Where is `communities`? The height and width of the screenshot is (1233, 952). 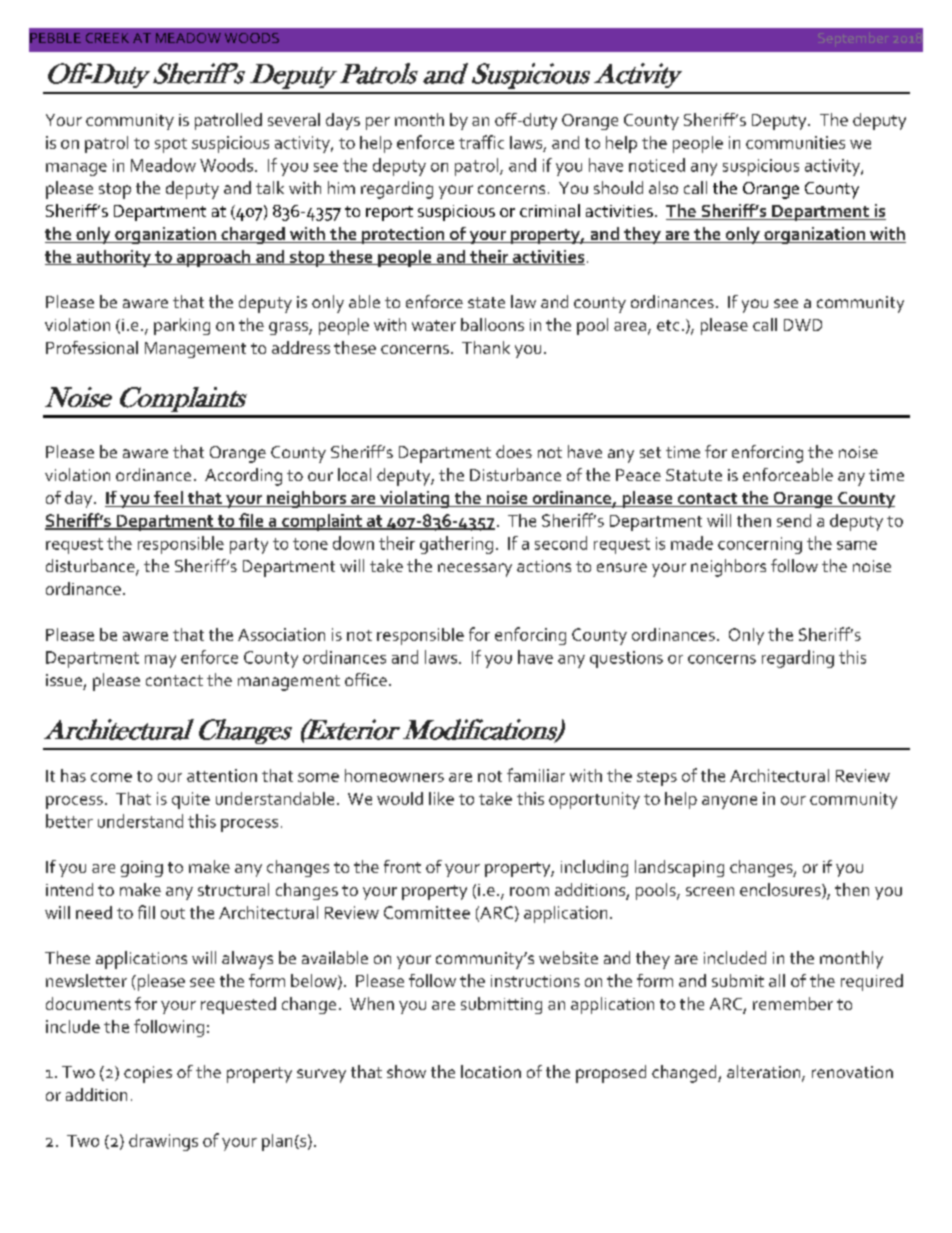 communities is located at coordinates (795, 142).
